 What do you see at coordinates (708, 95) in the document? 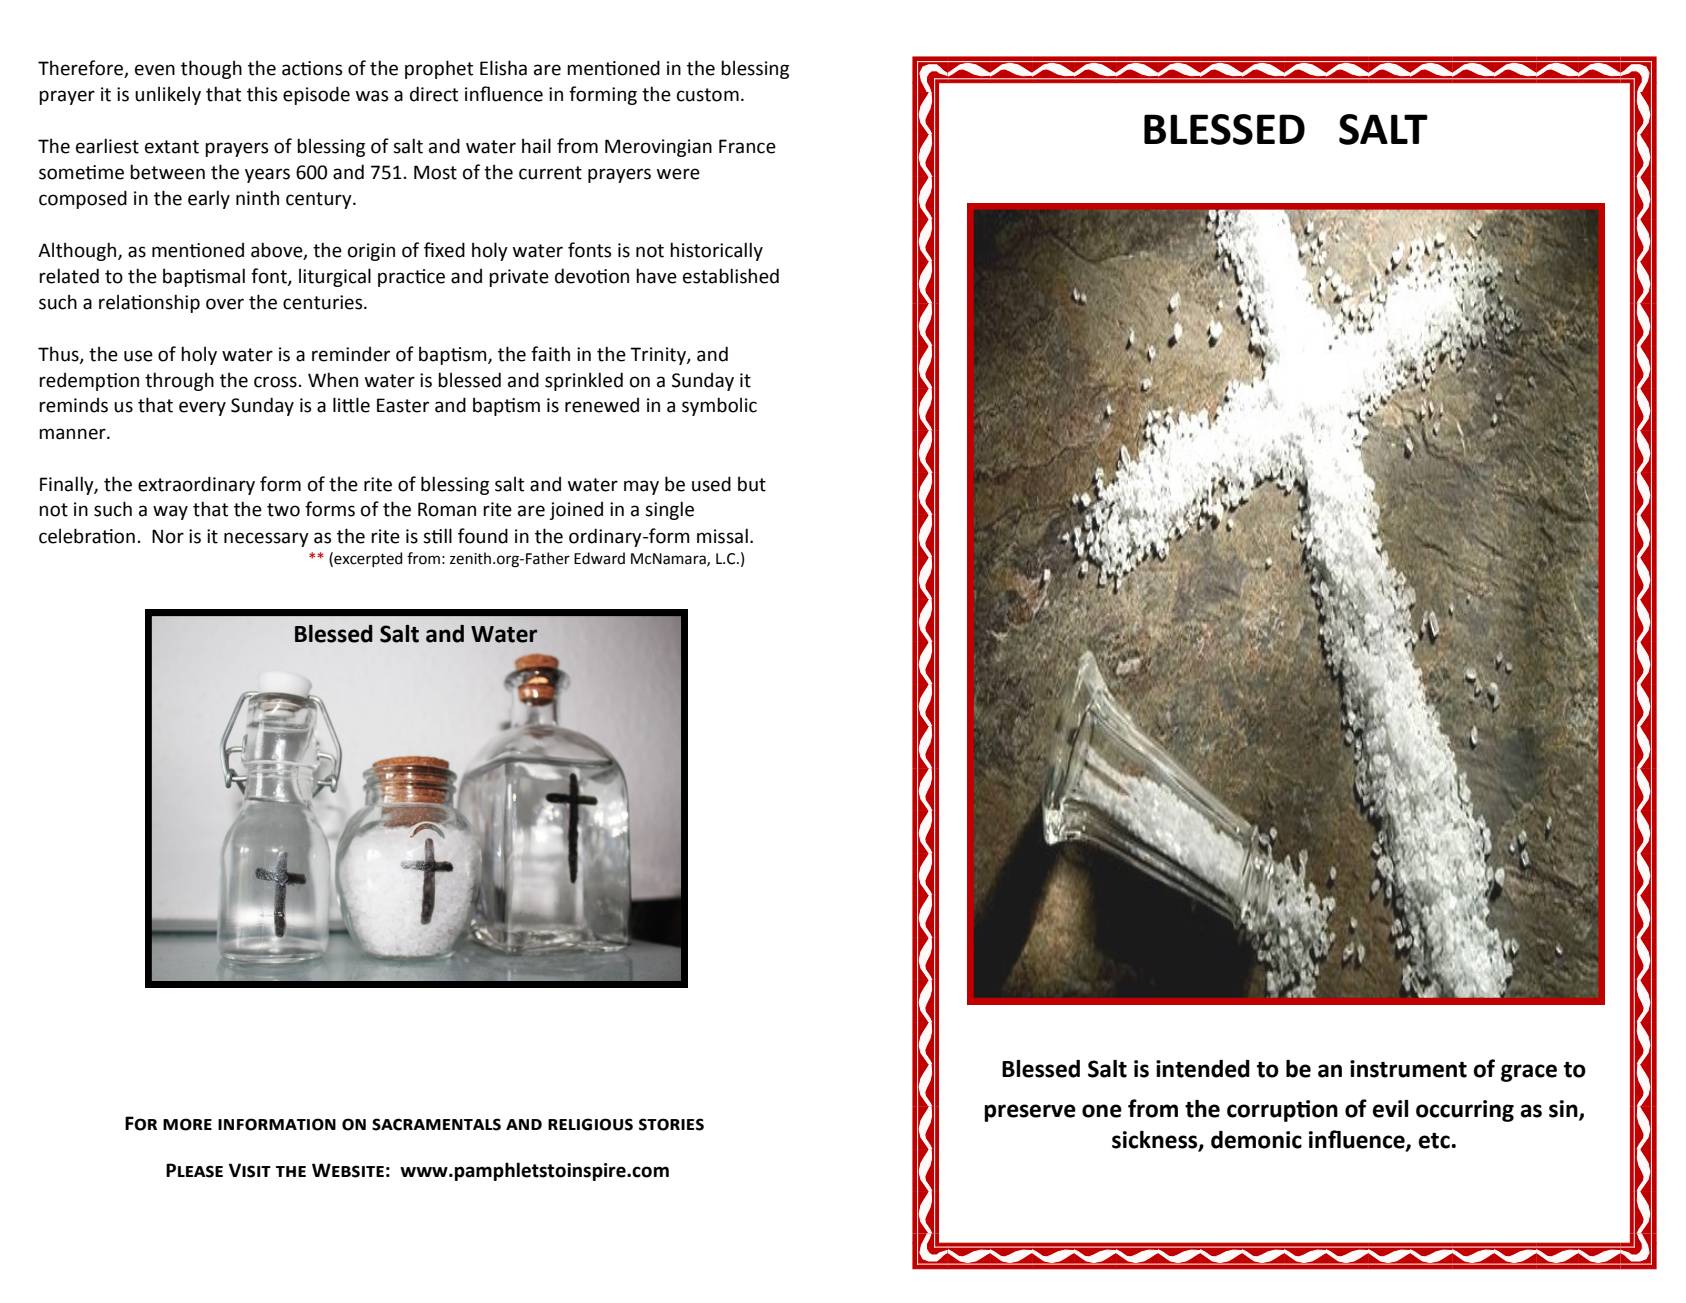
I see `custom` at bounding box center [708, 95].
